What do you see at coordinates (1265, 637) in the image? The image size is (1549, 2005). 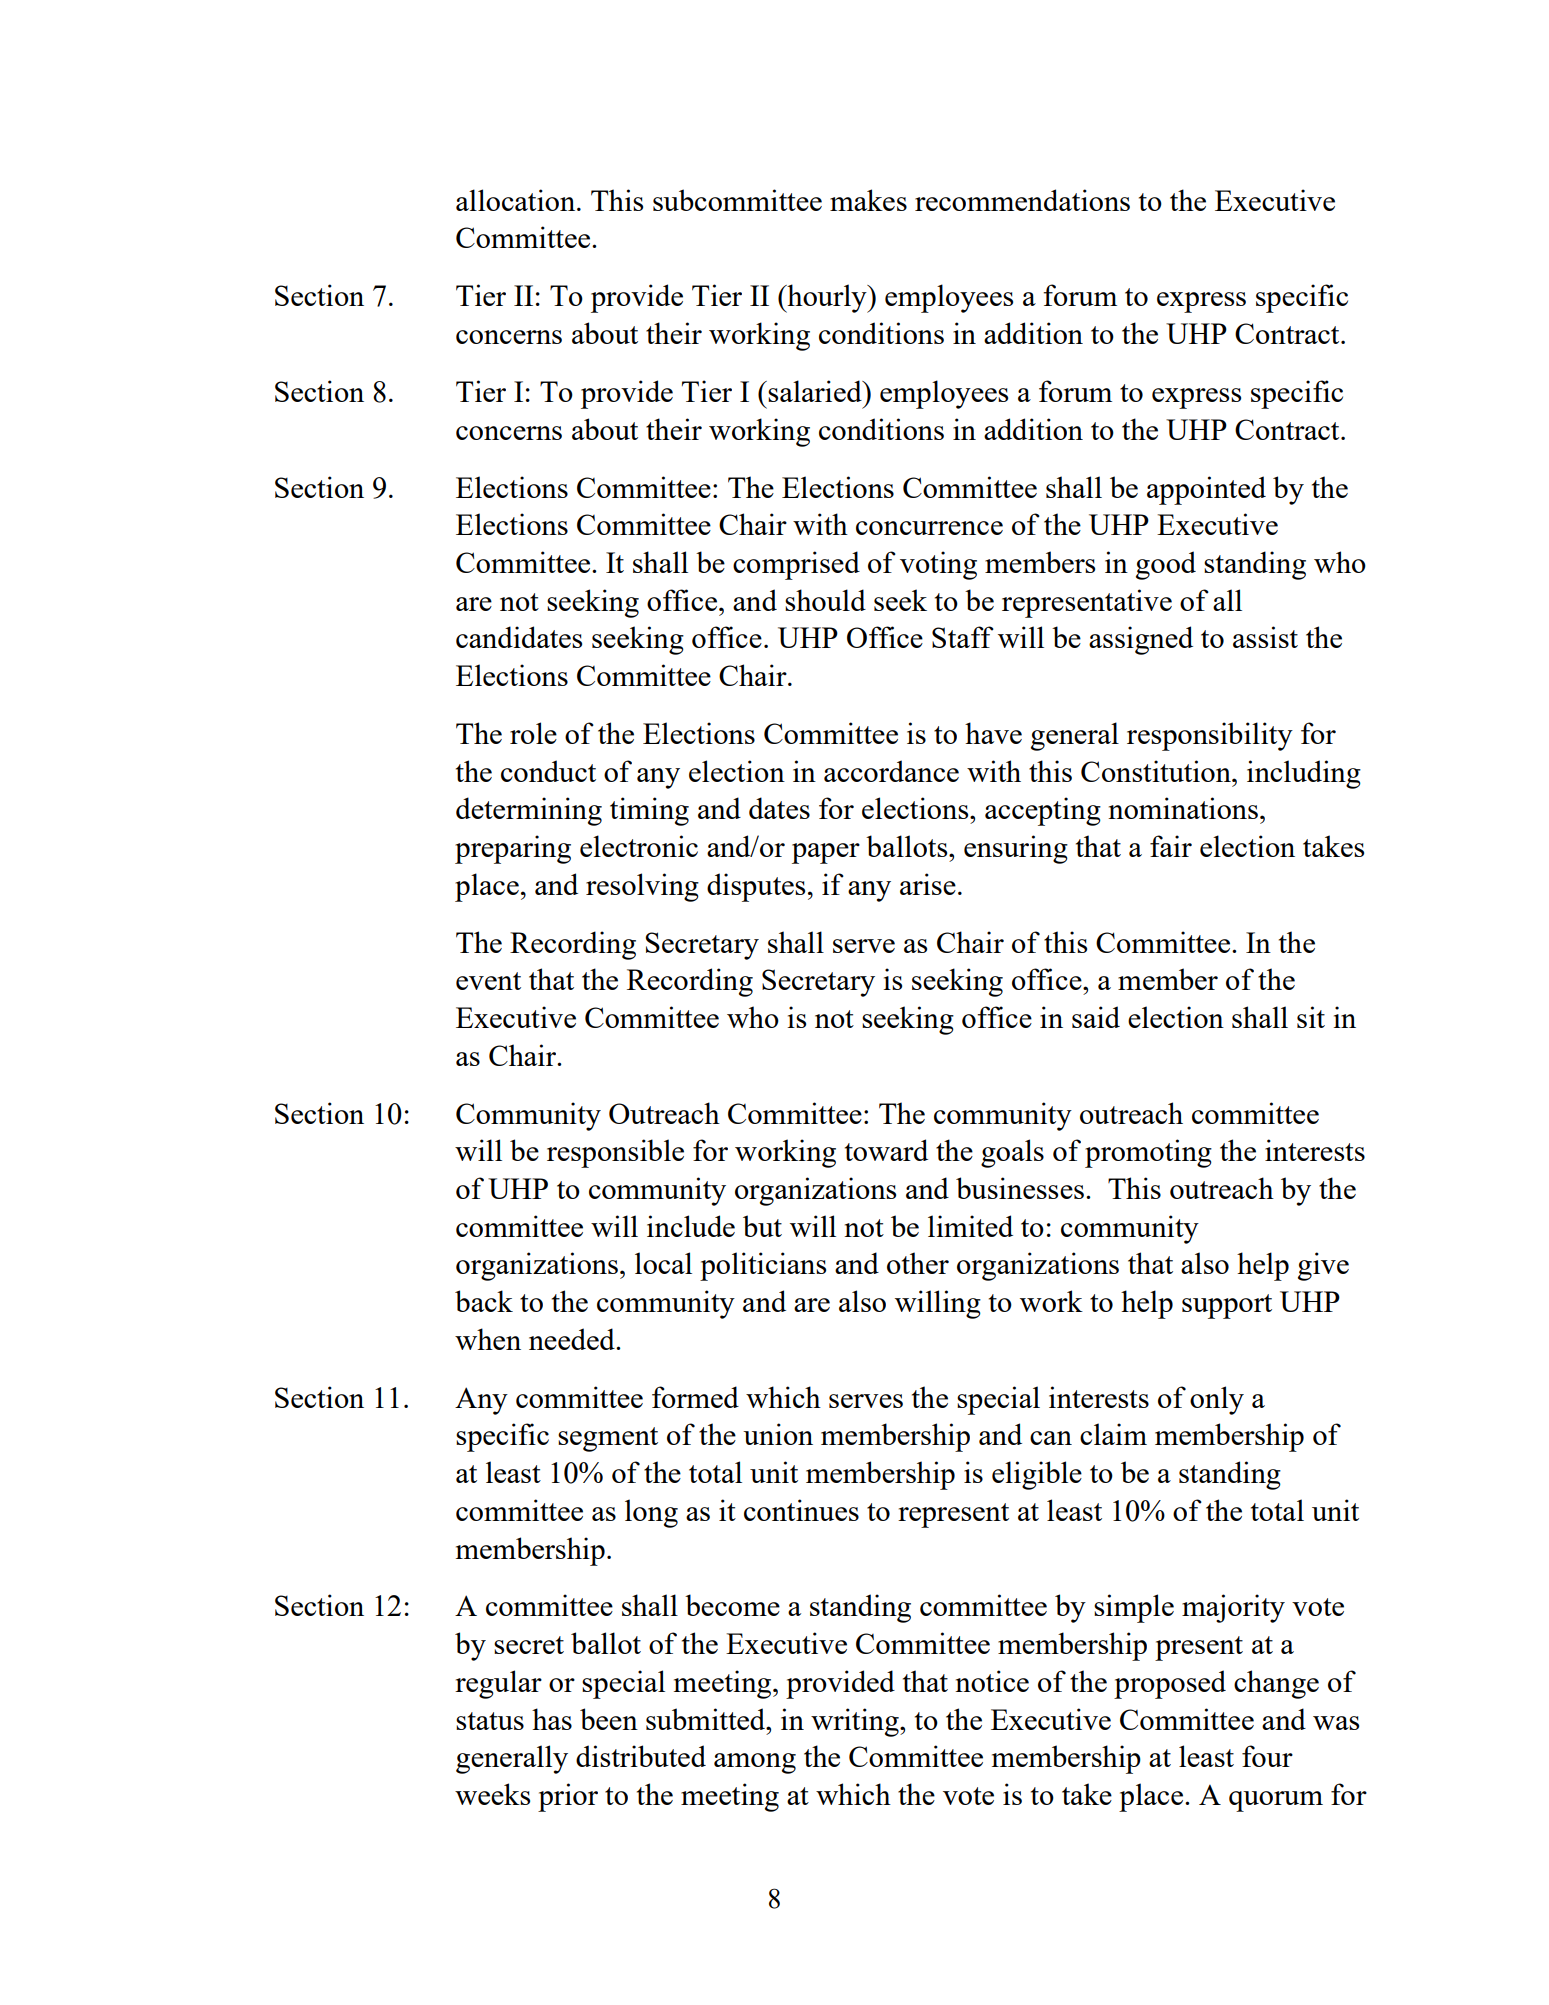 I see `assist` at bounding box center [1265, 637].
